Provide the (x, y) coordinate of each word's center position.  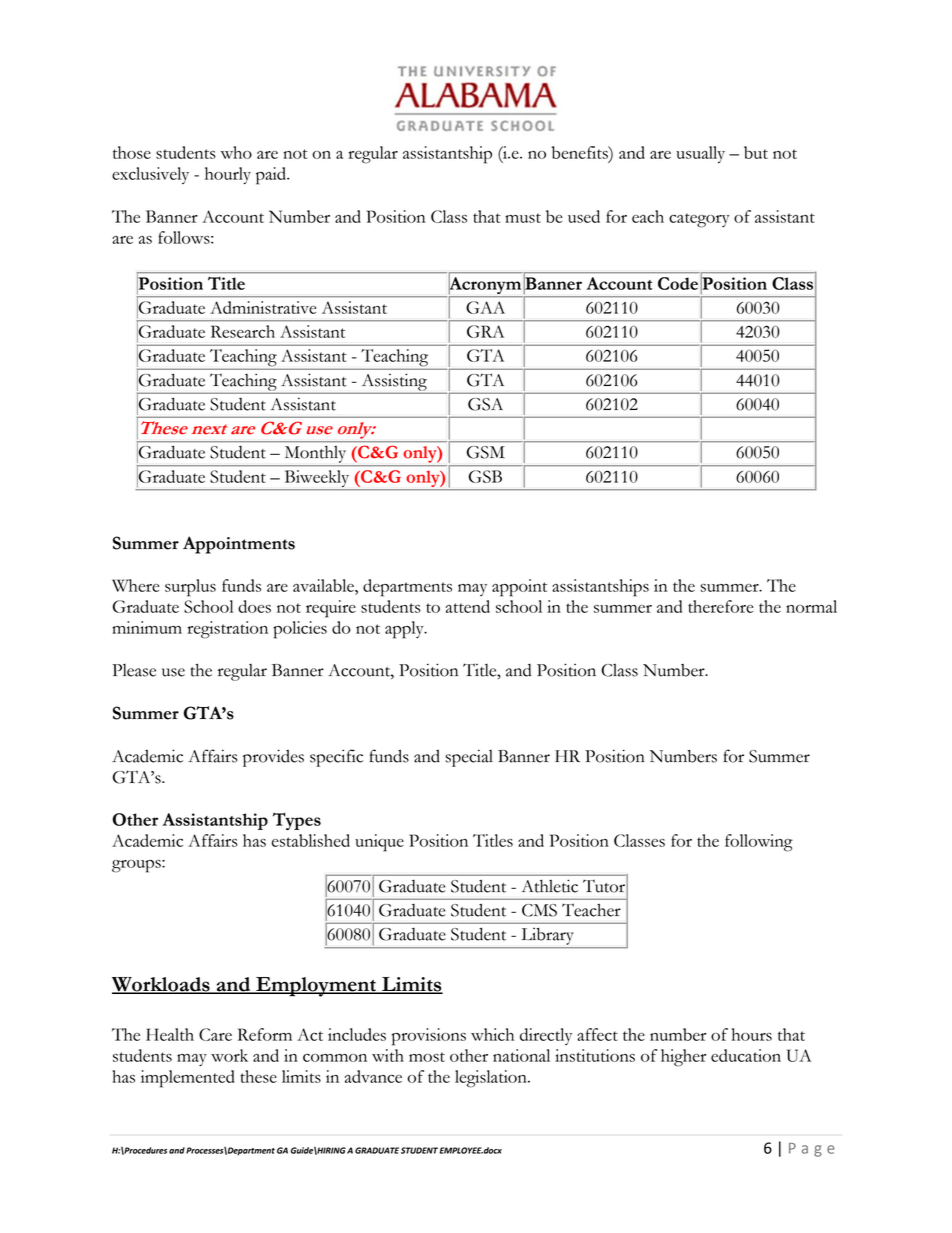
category (699, 220)
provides (273, 758)
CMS (539, 910)
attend (468, 606)
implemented (188, 1079)
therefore (720, 606)
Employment (316, 987)
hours (752, 1034)
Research (243, 331)
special (469, 758)
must (523, 218)
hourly (228, 175)
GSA (485, 404)
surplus (190, 588)
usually (700, 154)
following (759, 843)
